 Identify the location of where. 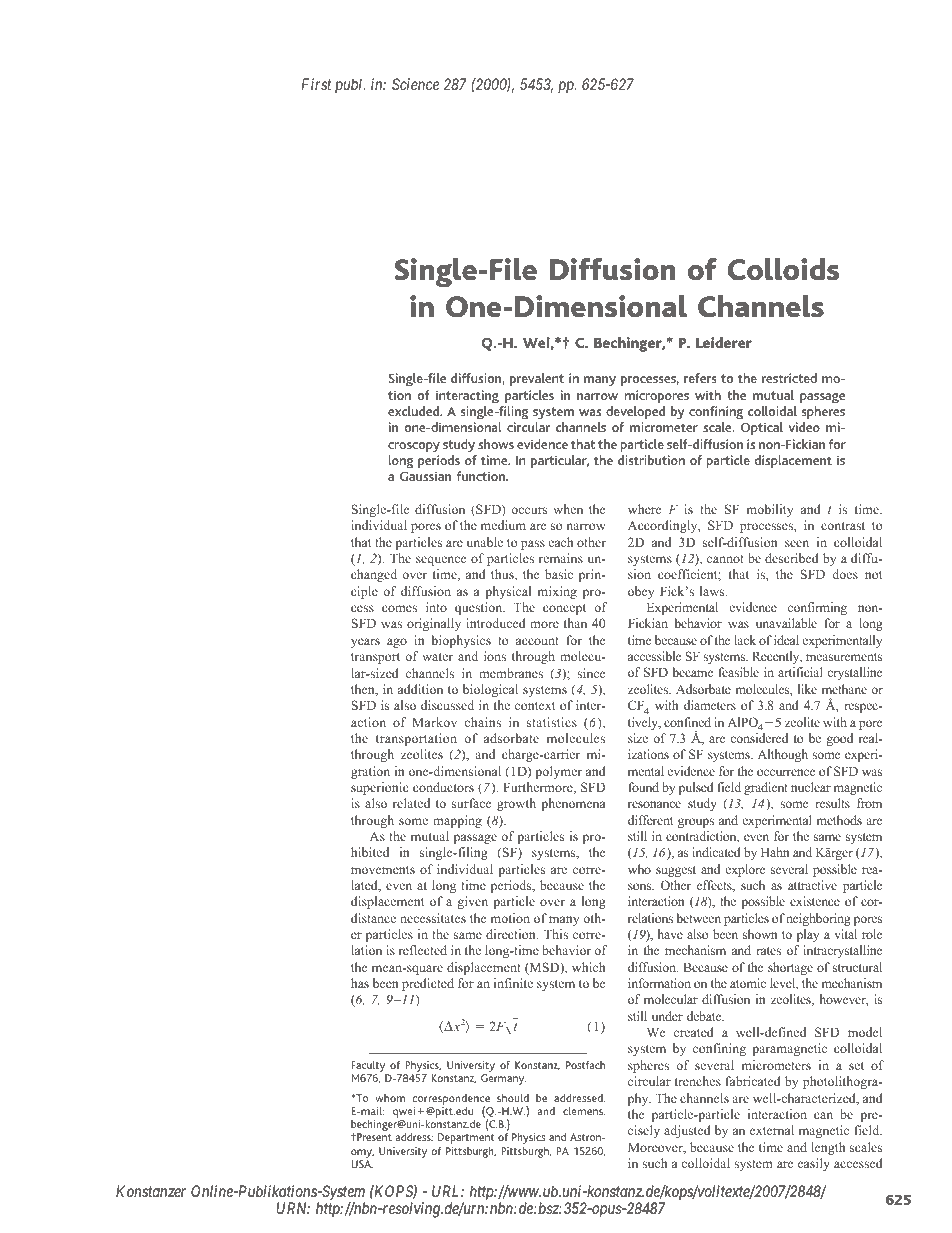
(644, 509).
